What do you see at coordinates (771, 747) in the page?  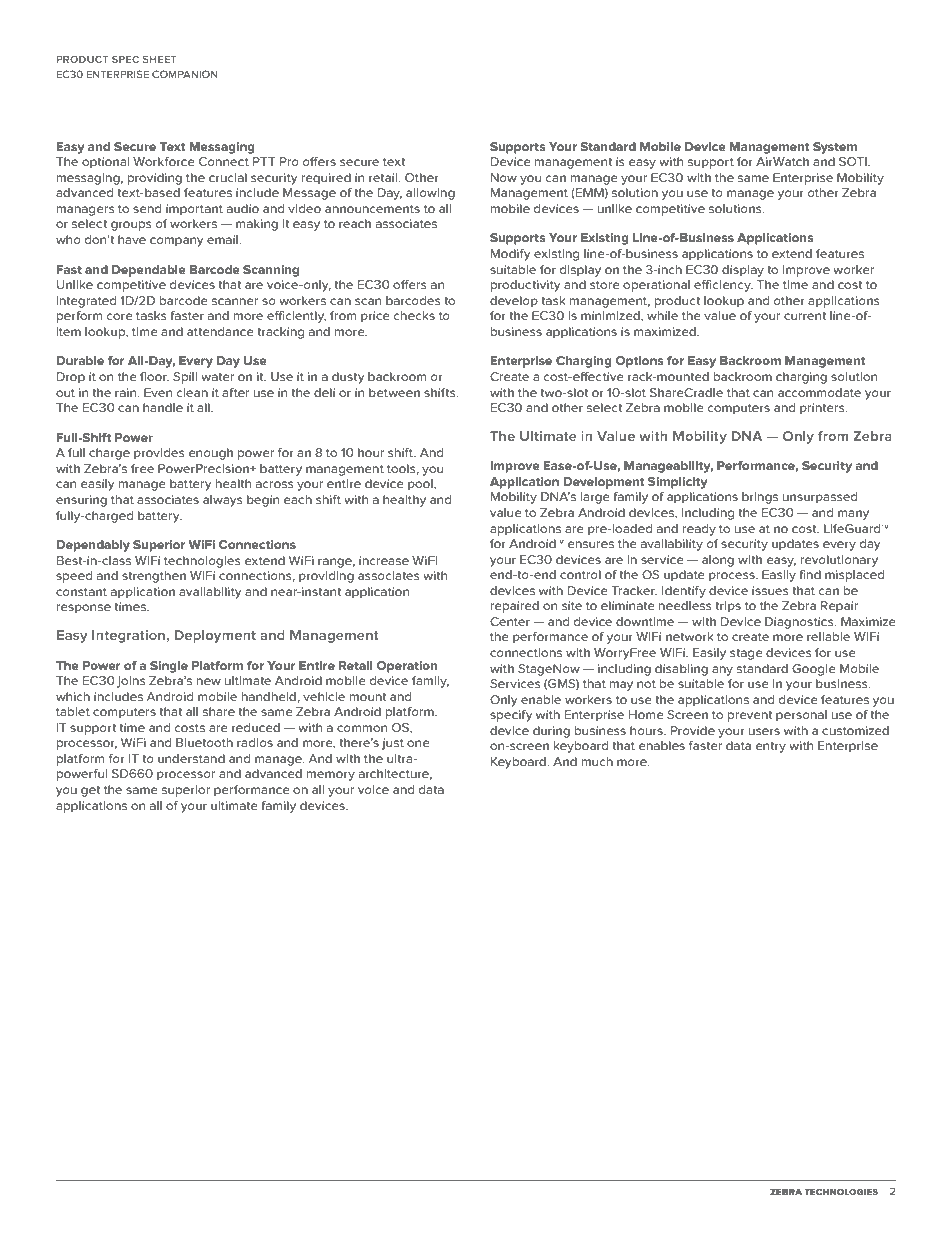 I see `entry` at bounding box center [771, 747].
